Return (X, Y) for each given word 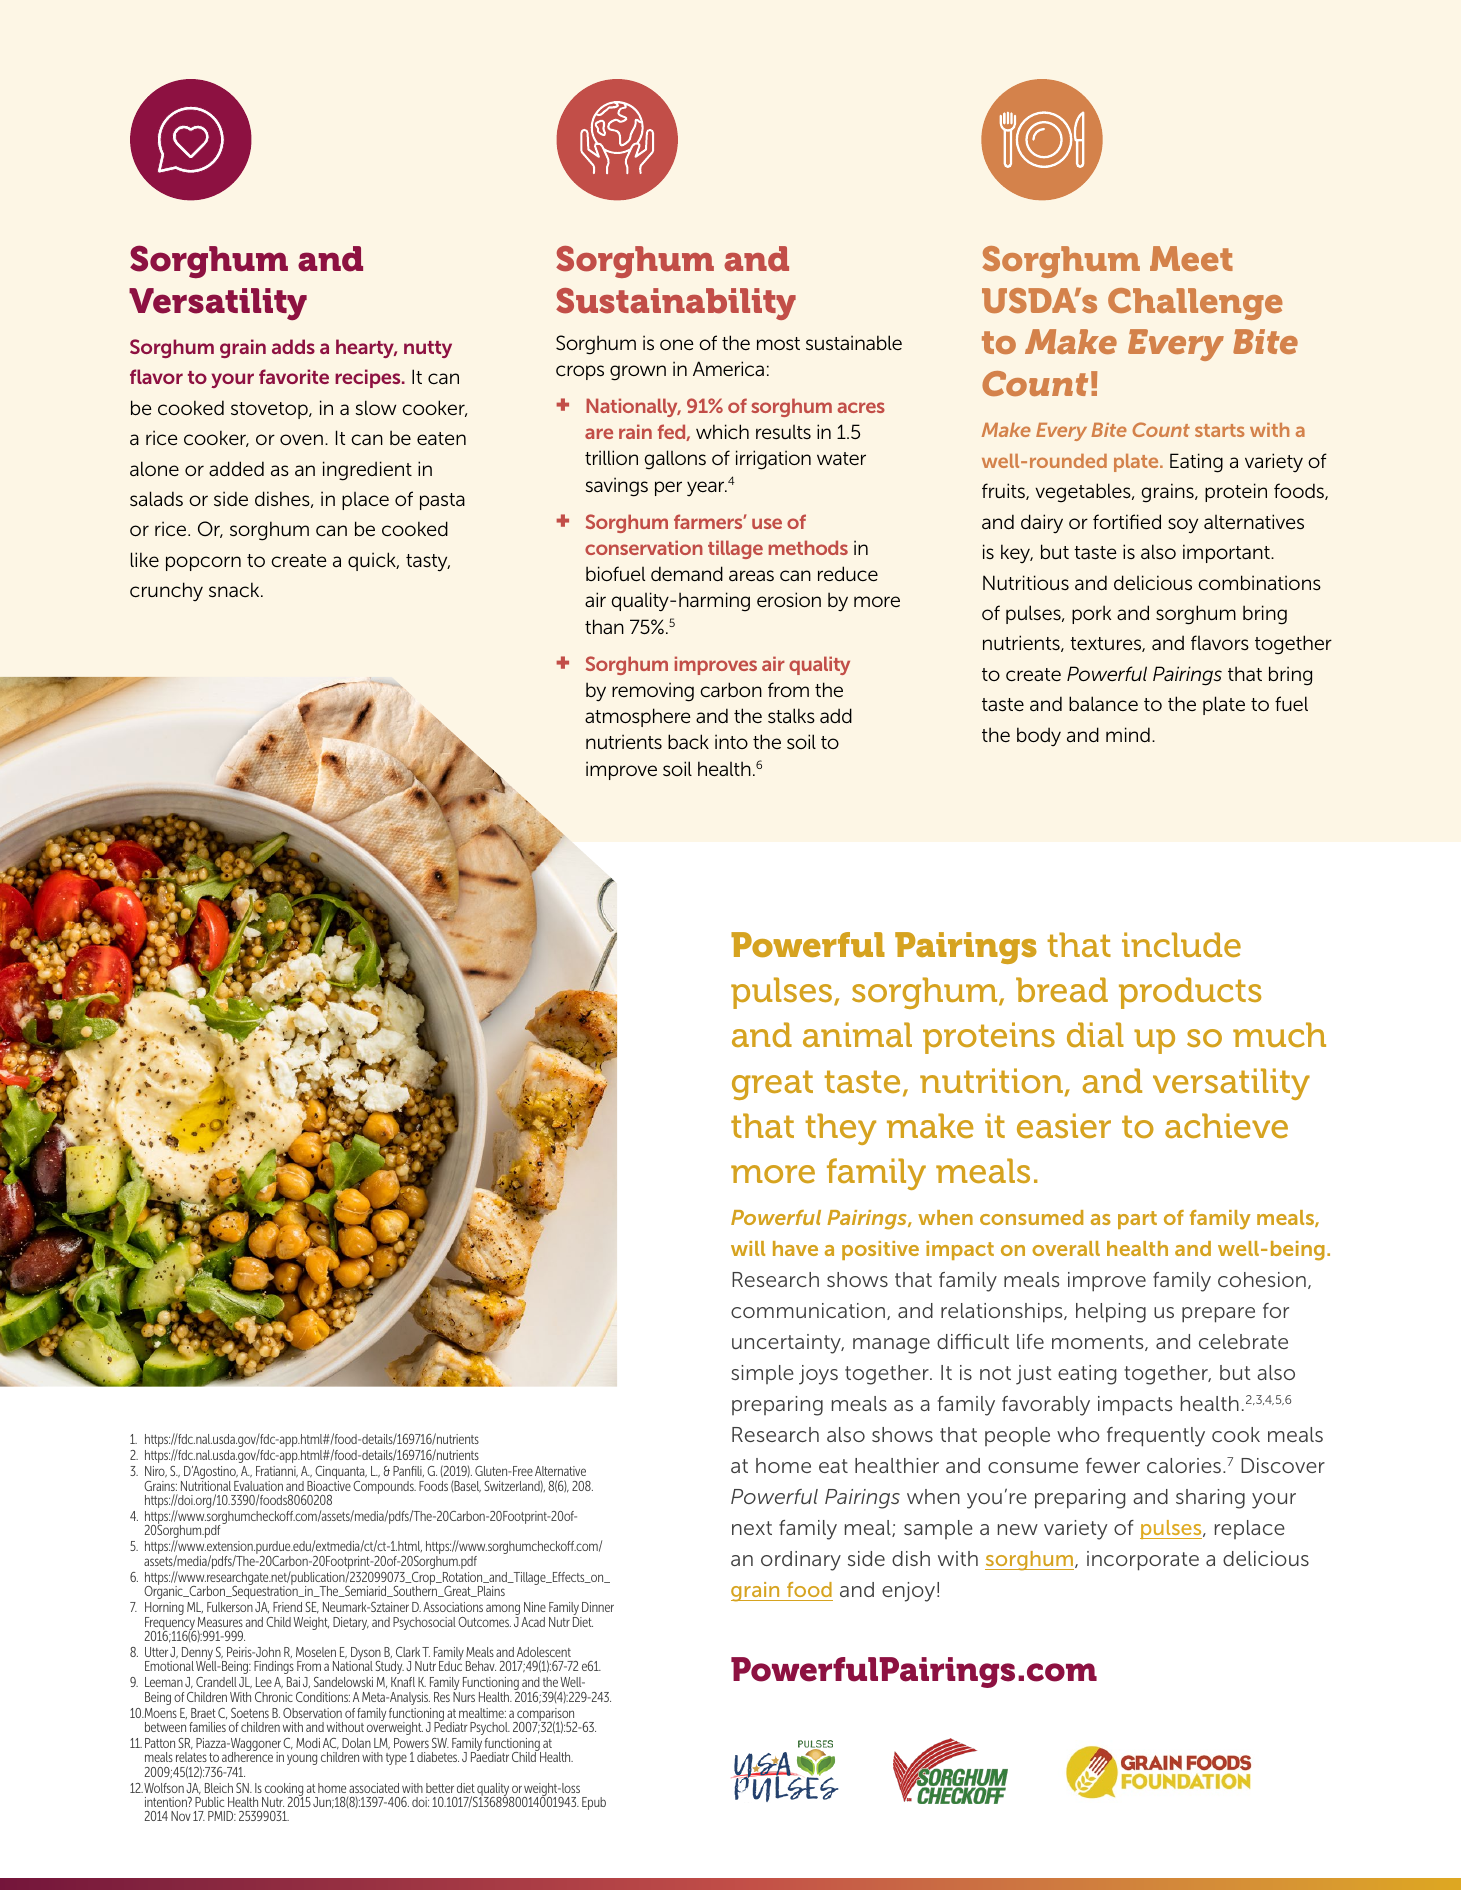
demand (687, 573)
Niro (156, 1472)
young (302, 1759)
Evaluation (258, 1486)
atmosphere (638, 717)
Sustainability (676, 304)
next (752, 1528)
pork (1091, 614)
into (731, 741)
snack (235, 589)
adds (293, 346)
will (748, 1248)
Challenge (1195, 304)
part (1137, 1220)
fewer (1113, 1465)
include (1181, 944)
